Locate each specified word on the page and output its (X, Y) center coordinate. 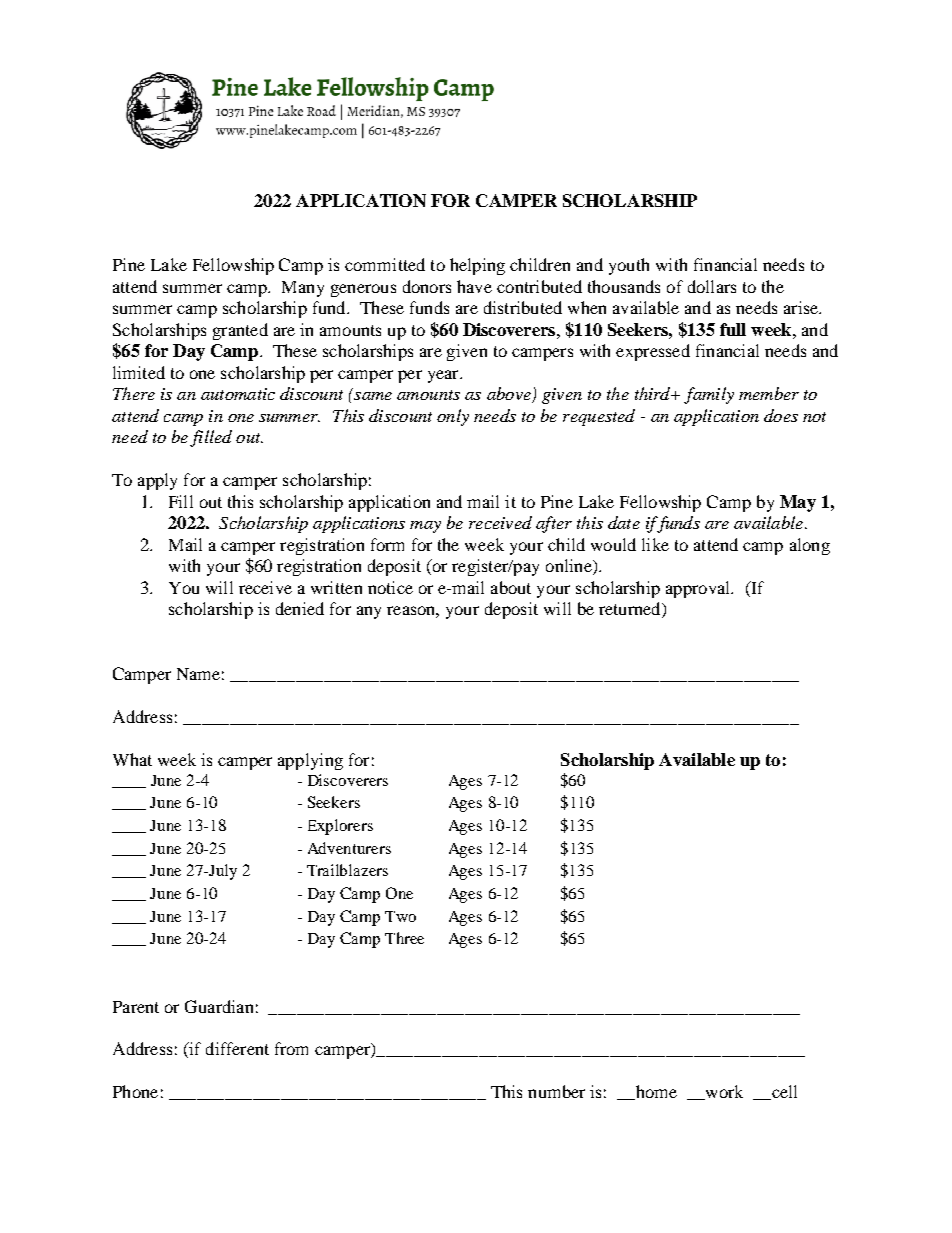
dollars (712, 286)
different (237, 1048)
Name (198, 674)
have (474, 286)
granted (240, 331)
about (511, 587)
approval (699, 589)
